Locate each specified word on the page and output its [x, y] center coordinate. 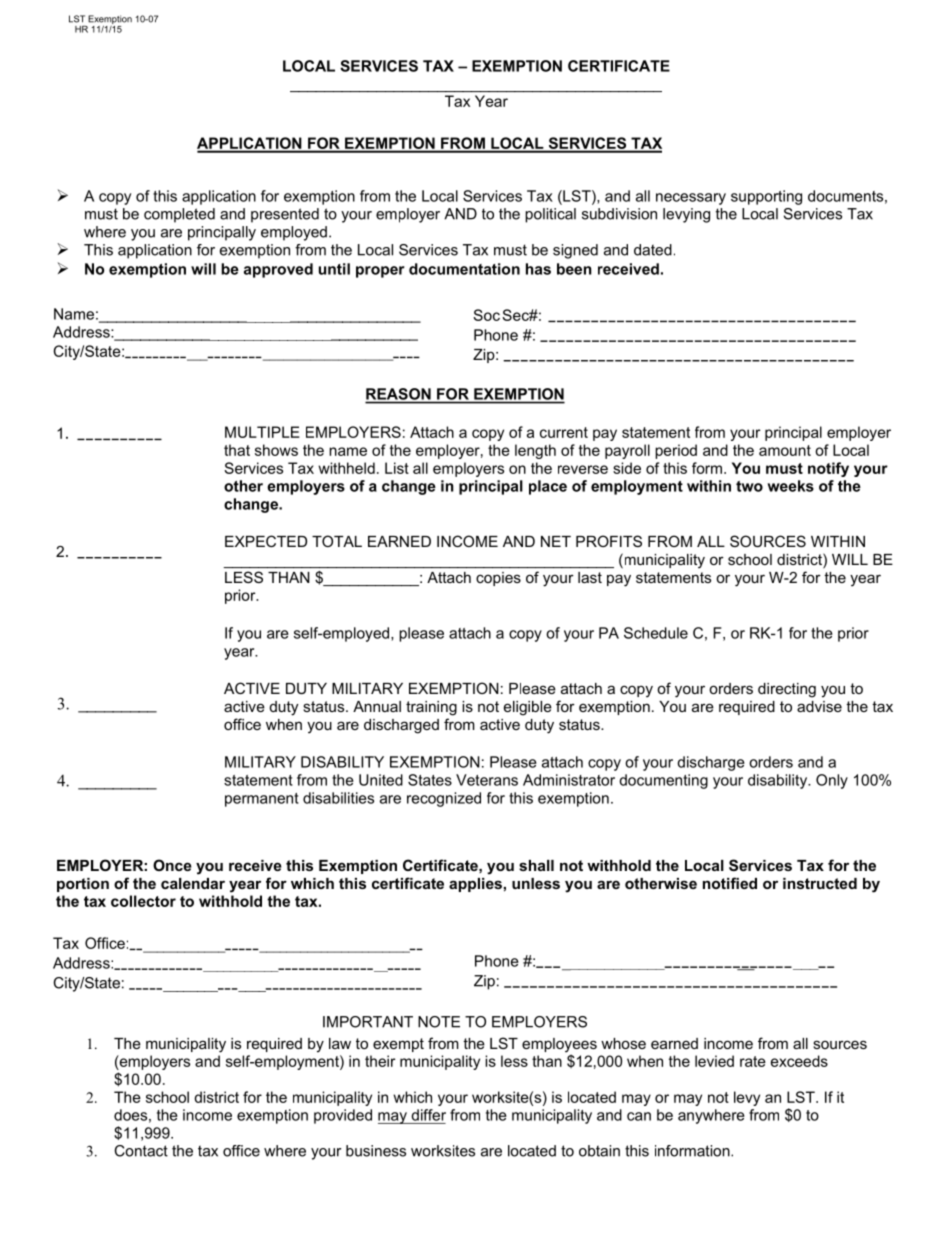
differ [428, 1115]
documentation [464, 269]
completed [179, 215]
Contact [141, 1151]
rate [753, 1061]
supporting [766, 197]
